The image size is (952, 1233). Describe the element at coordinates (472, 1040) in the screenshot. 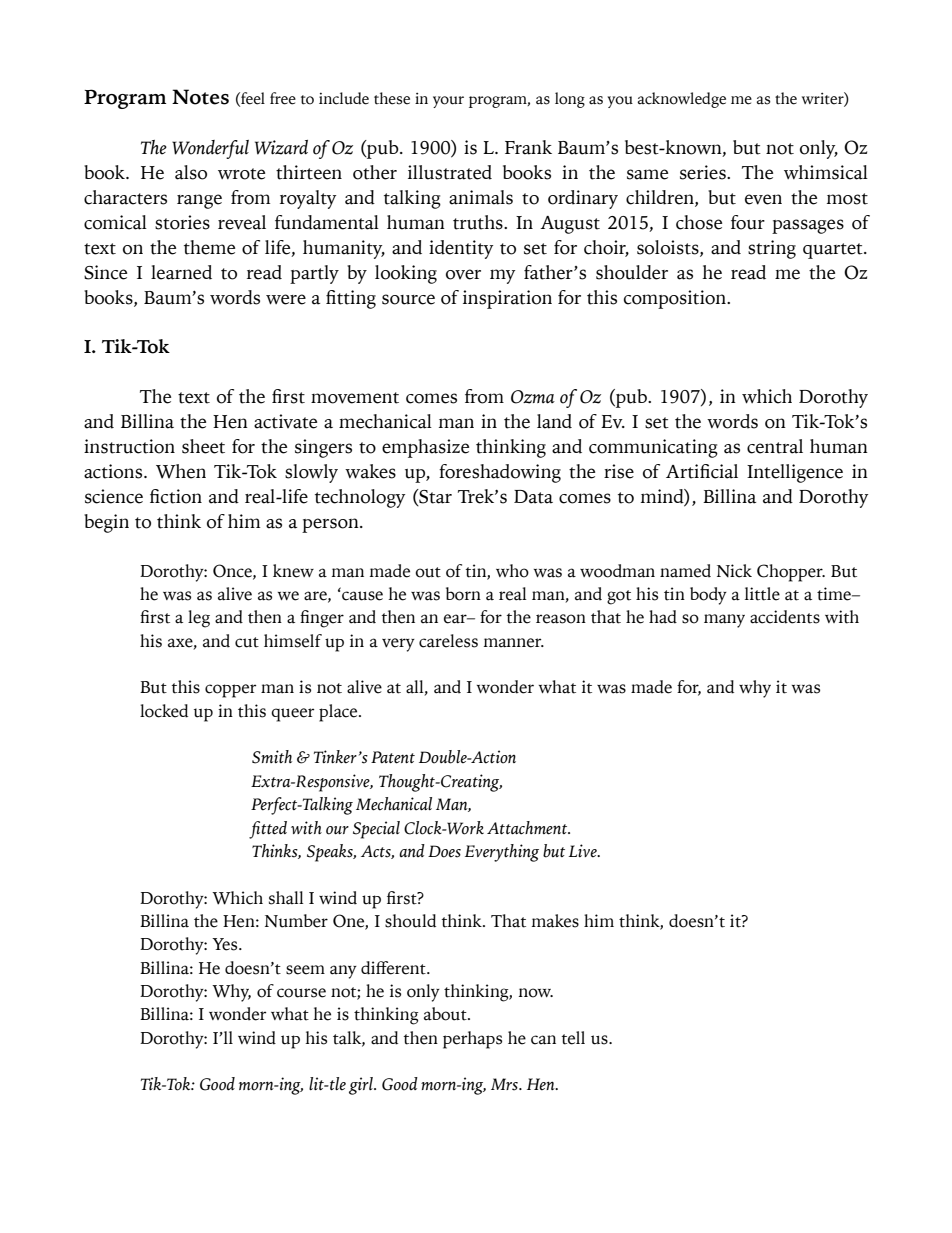

I see `perhaps` at that location.
